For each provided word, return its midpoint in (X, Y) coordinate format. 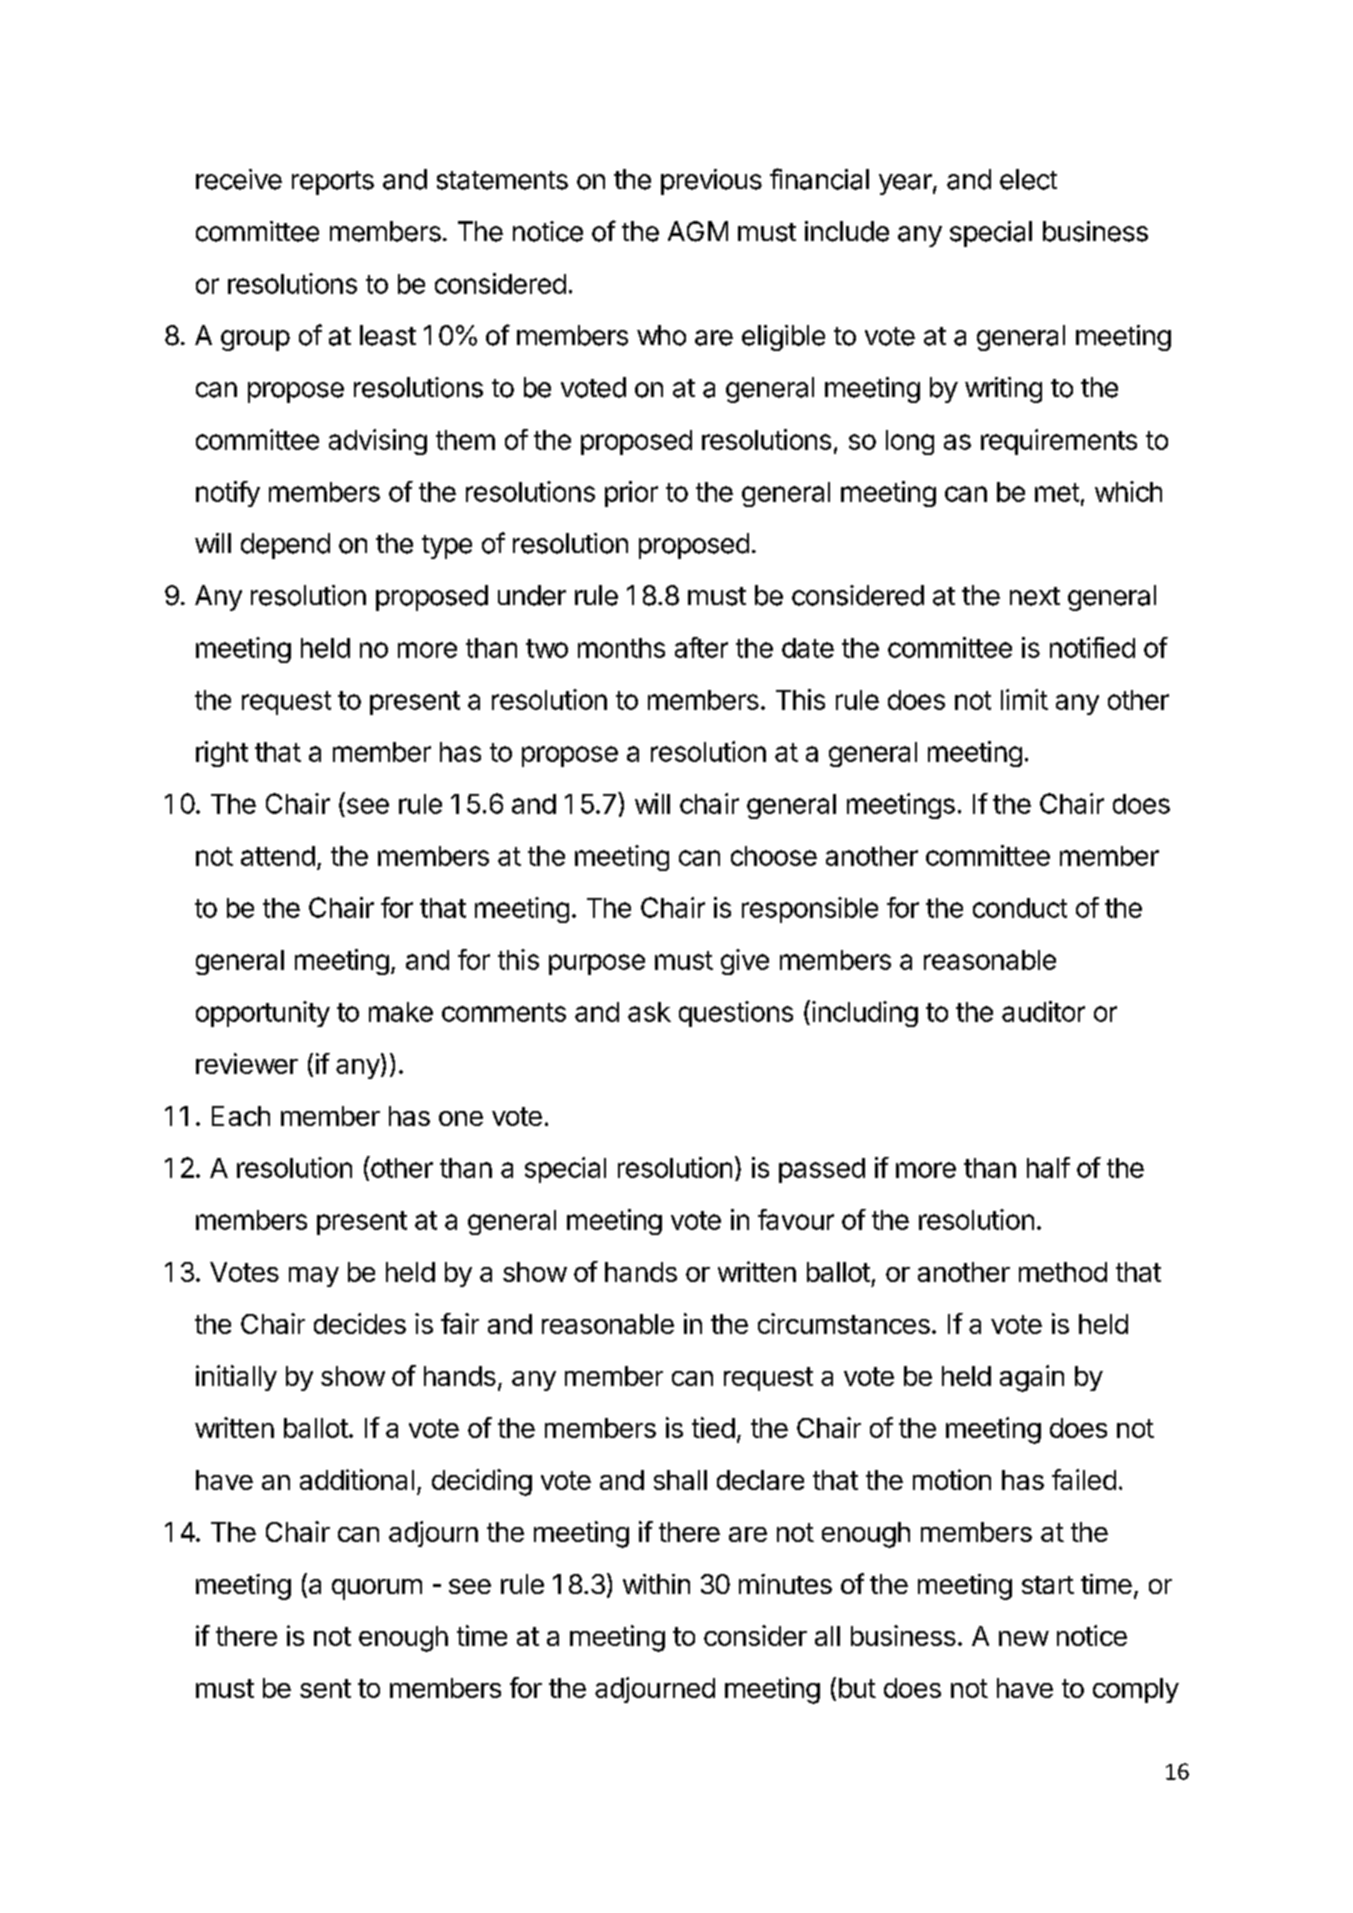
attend (278, 856)
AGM (698, 231)
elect (1028, 179)
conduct (1020, 908)
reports (333, 183)
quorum (377, 1589)
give (745, 962)
